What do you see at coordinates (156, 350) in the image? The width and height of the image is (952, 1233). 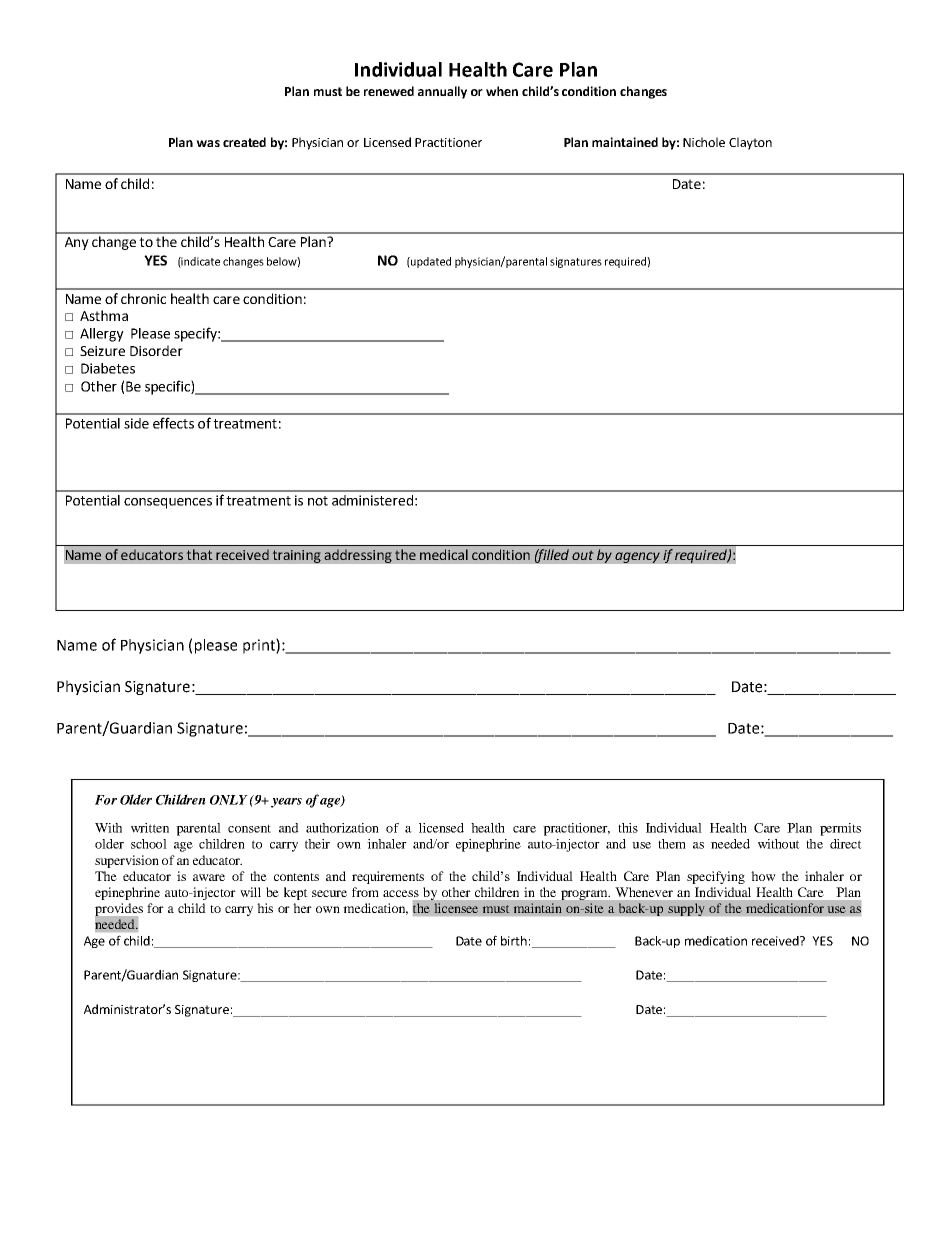 I see `Disorder` at bounding box center [156, 350].
